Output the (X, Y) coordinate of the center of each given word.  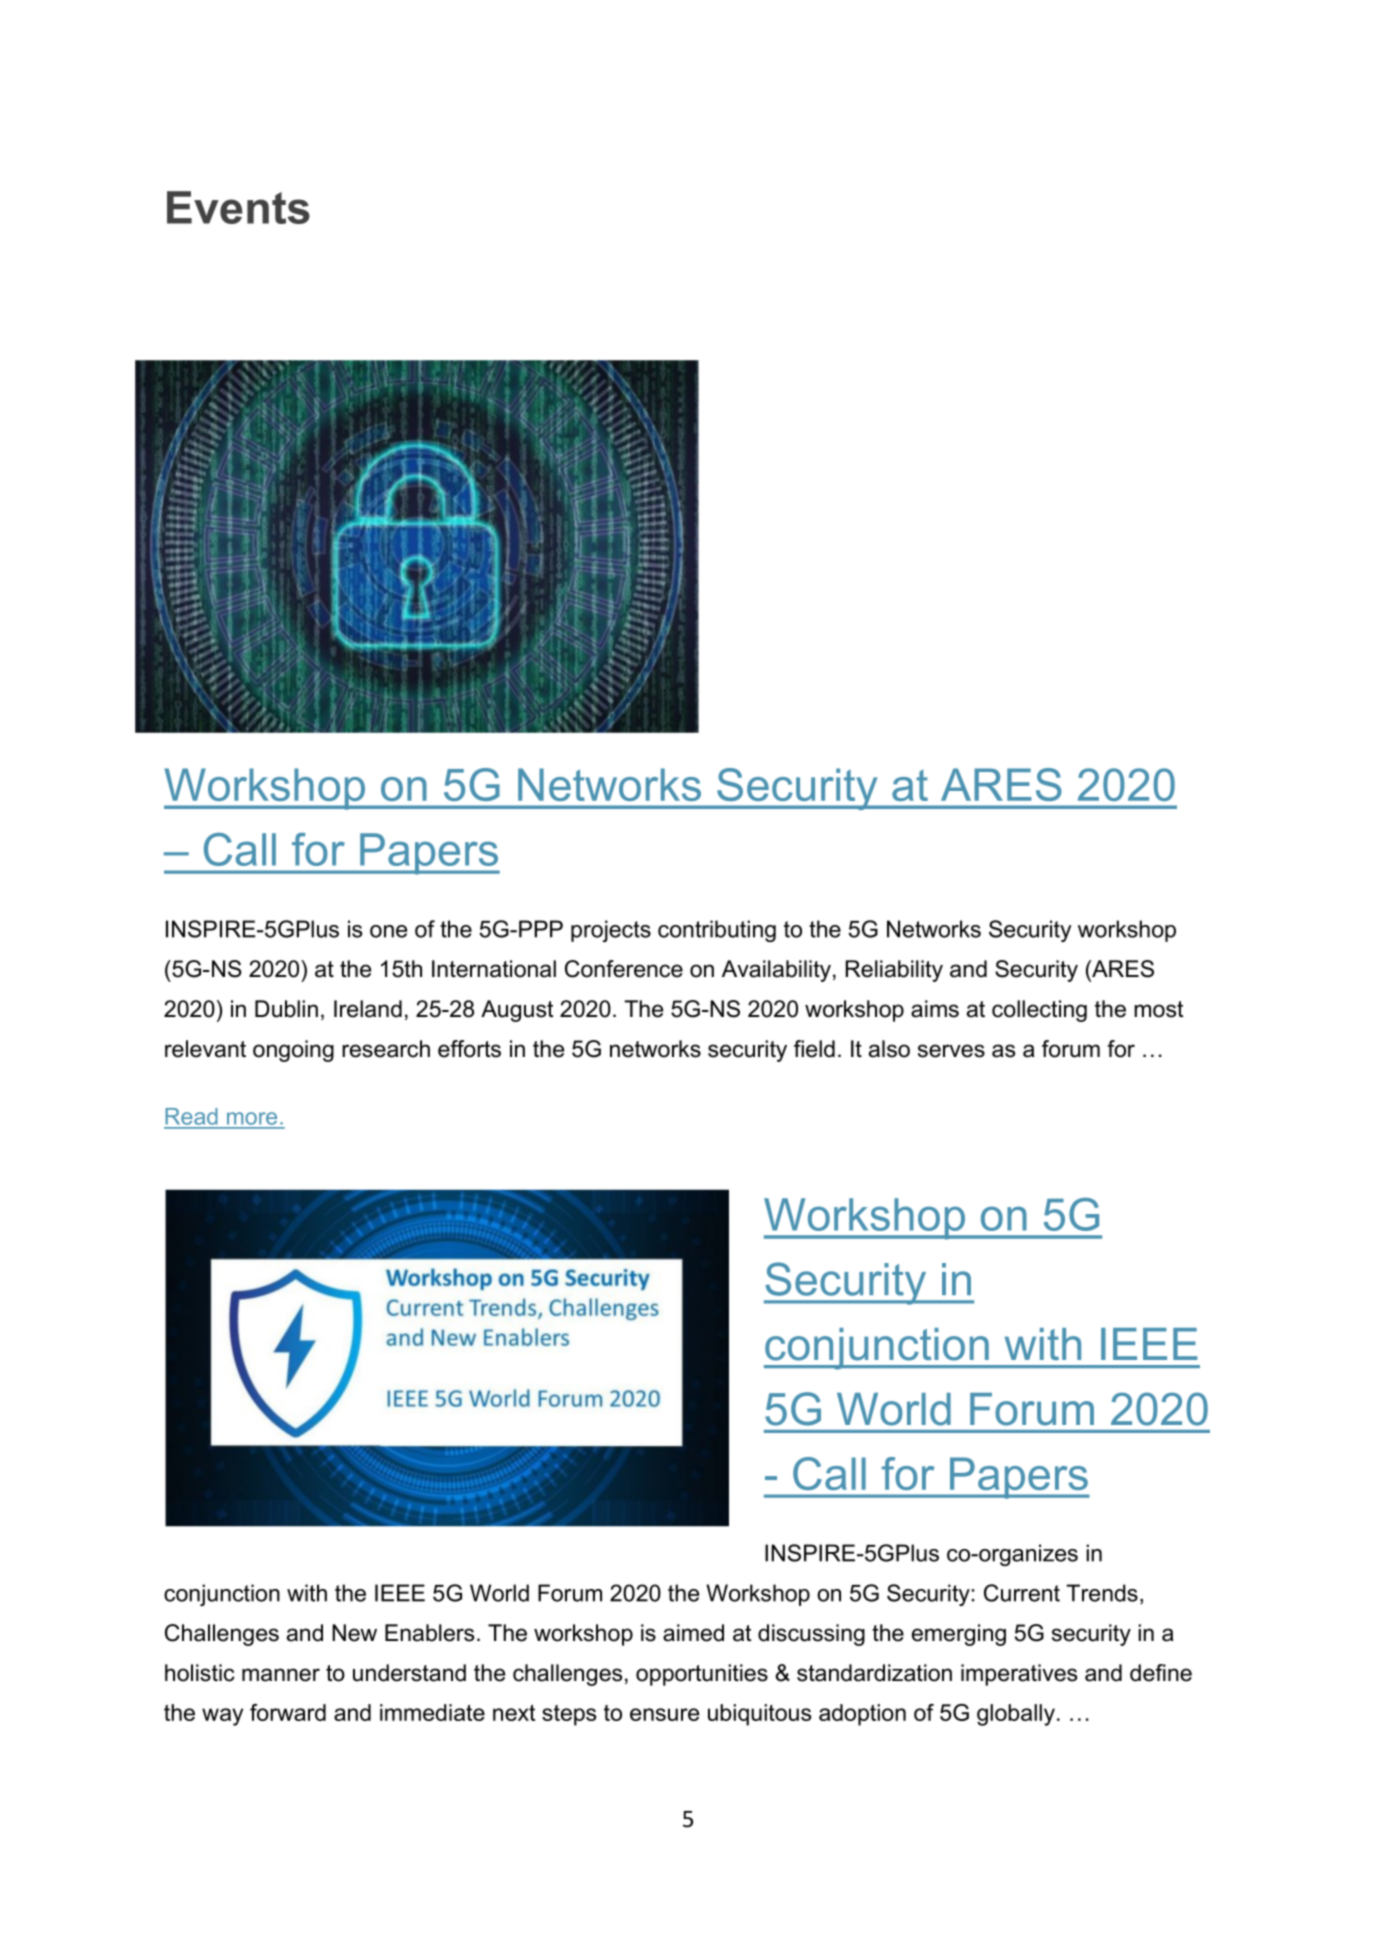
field (814, 1049)
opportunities (702, 1675)
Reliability (894, 971)
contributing (717, 931)
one (388, 931)
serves (951, 1051)
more (252, 1118)
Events (238, 207)
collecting (1039, 1011)
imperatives (1019, 1675)
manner (281, 1675)
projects (611, 931)
